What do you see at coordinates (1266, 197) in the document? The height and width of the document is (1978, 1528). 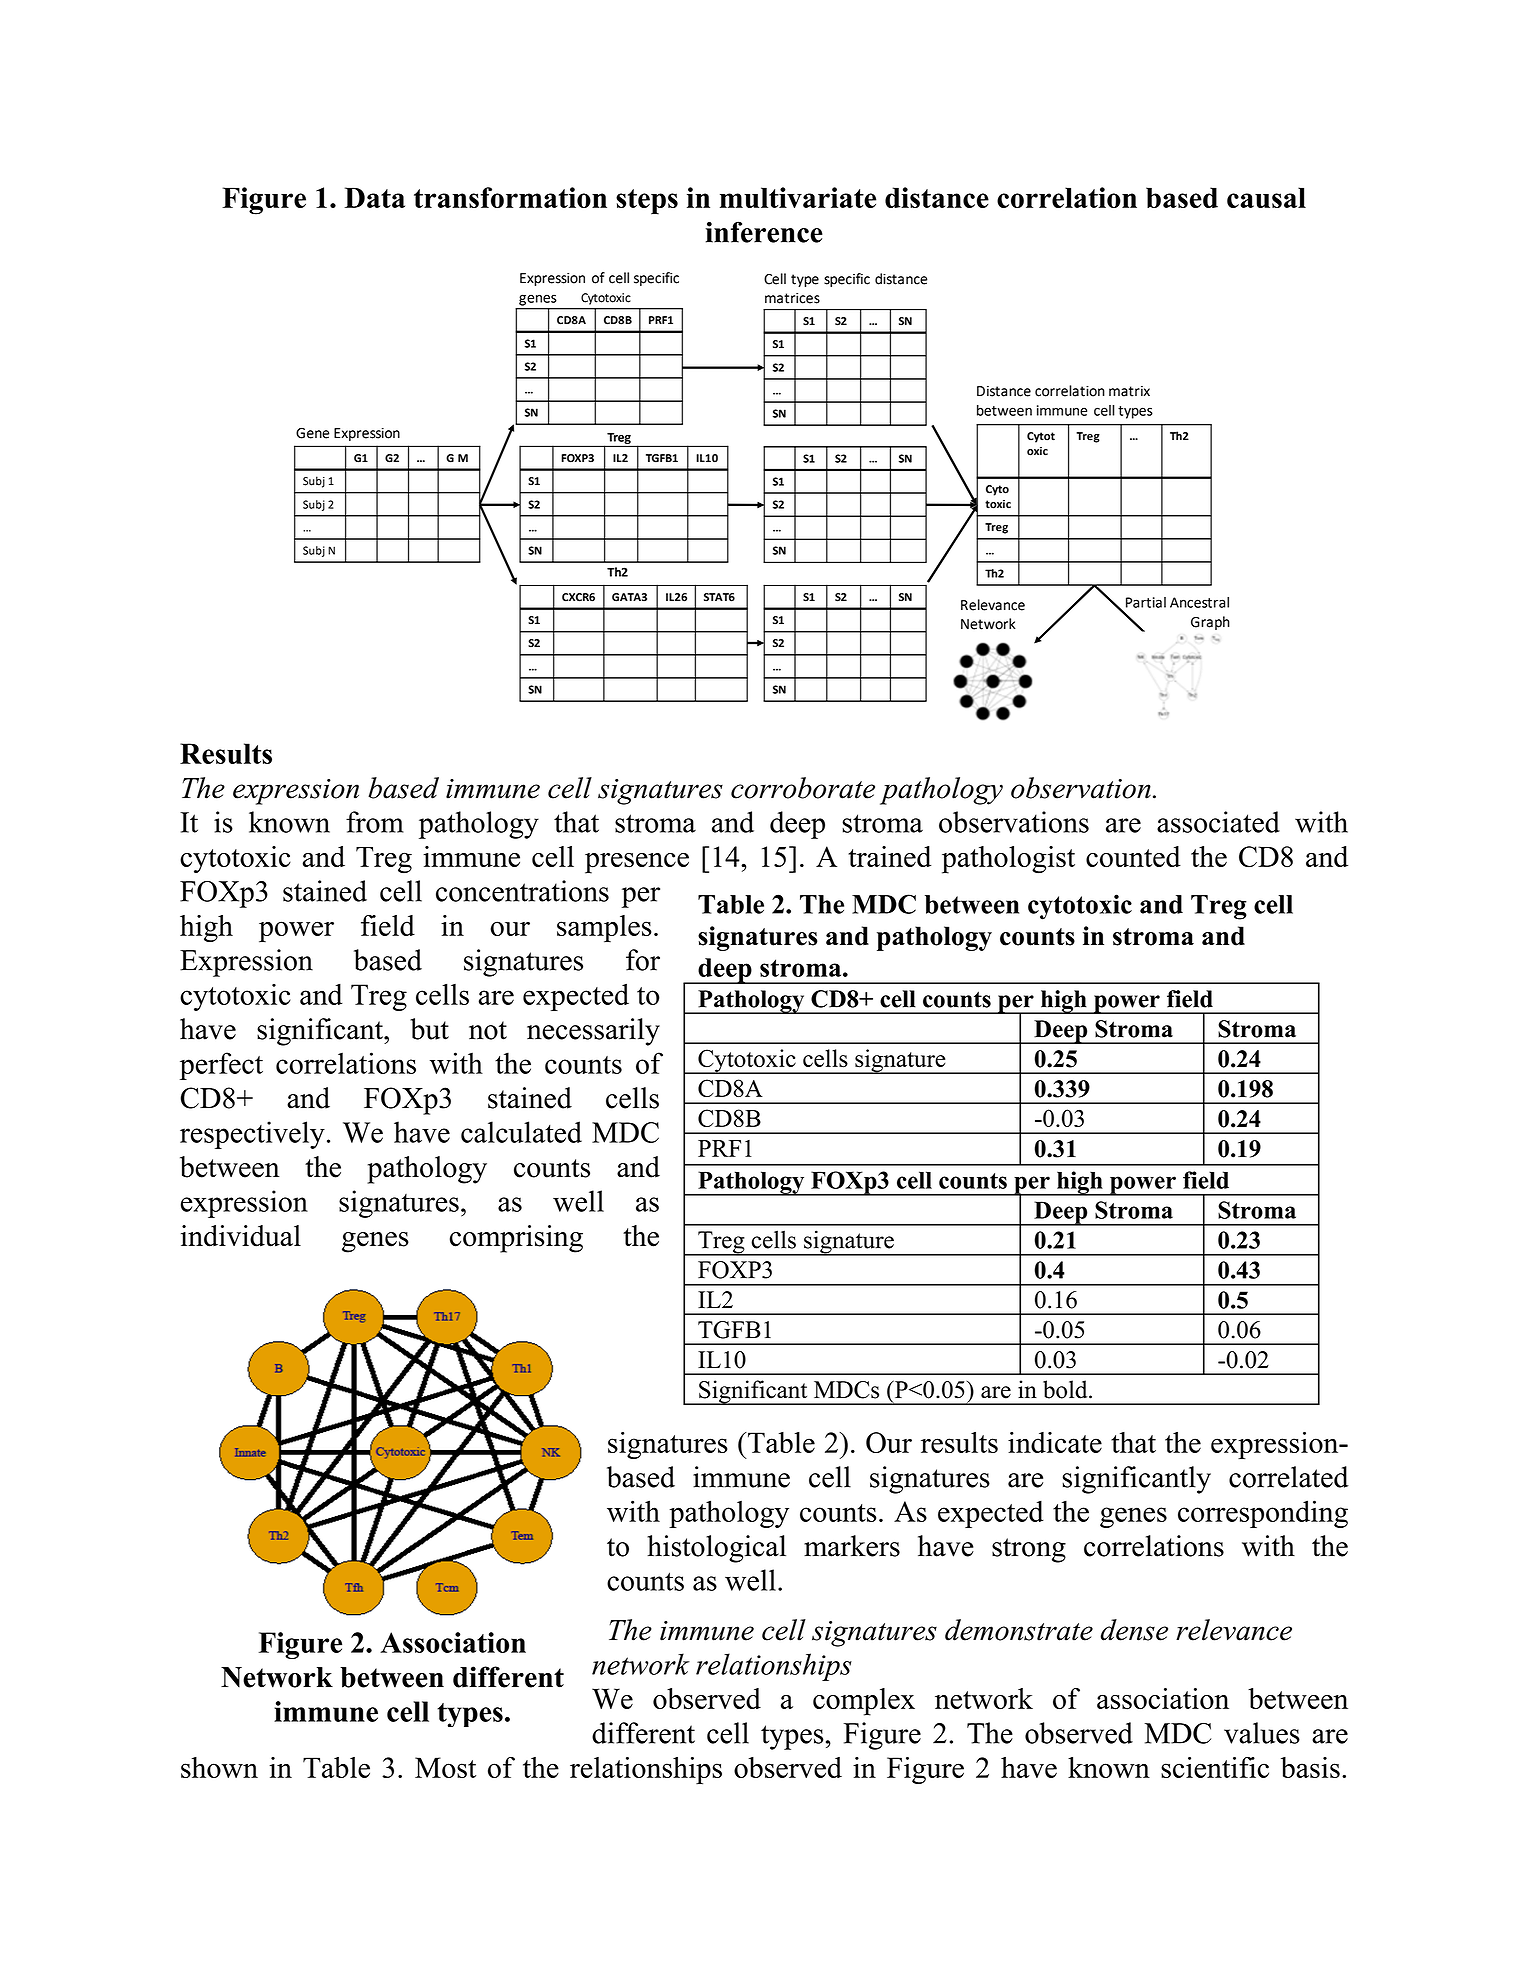 I see `causal` at bounding box center [1266, 197].
